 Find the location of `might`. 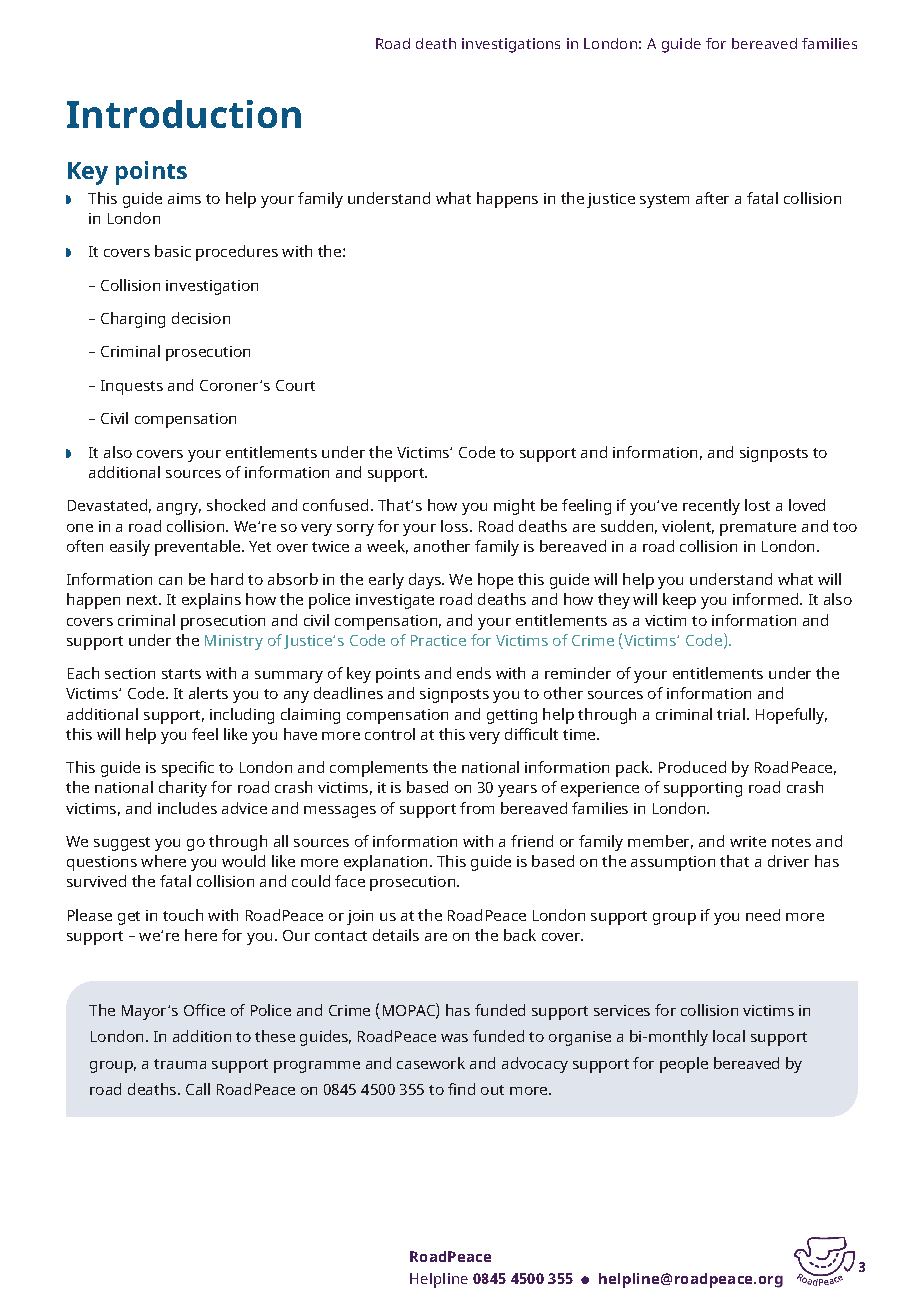

might is located at coordinates (514, 507).
